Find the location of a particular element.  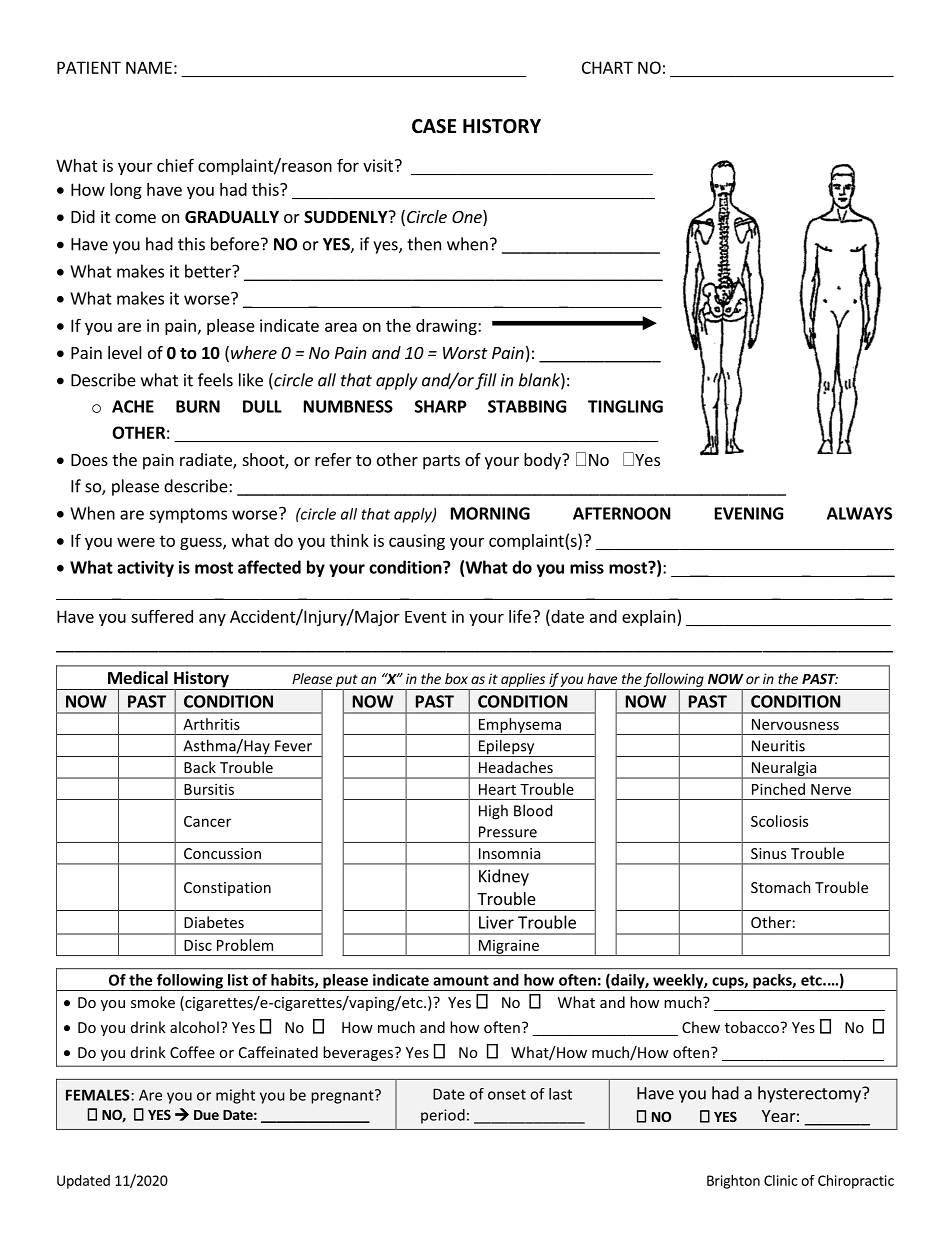

NAME is located at coordinates (149, 67).
